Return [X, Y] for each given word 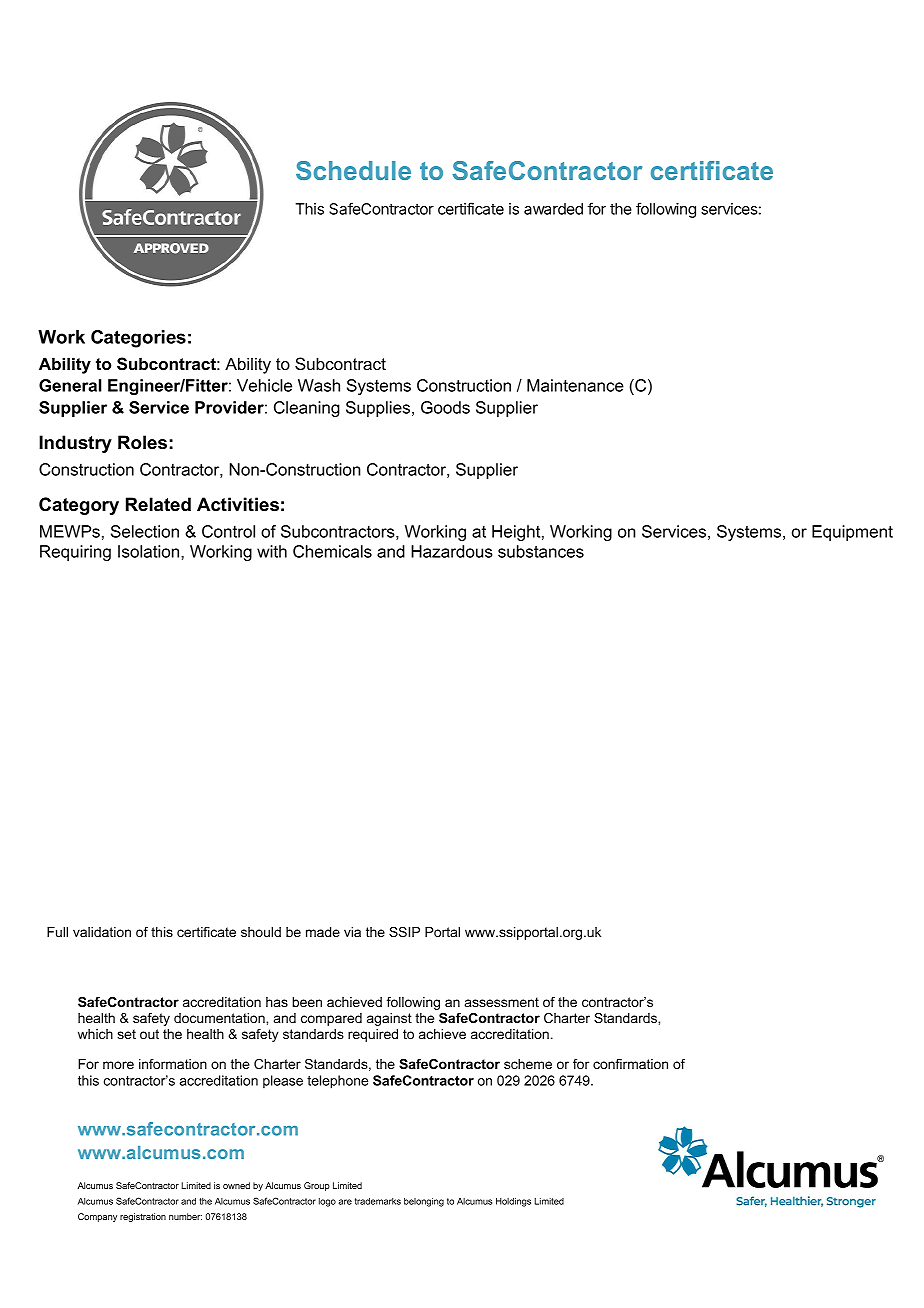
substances [541, 551]
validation [102, 932]
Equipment [852, 533]
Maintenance [575, 385]
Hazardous [452, 551]
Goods [445, 407]
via [352, 932]
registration [143, 1217]
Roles [142, 442]
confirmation [630, 1064]
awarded [553, 209]
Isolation [150, 551]
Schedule [353, 170]
